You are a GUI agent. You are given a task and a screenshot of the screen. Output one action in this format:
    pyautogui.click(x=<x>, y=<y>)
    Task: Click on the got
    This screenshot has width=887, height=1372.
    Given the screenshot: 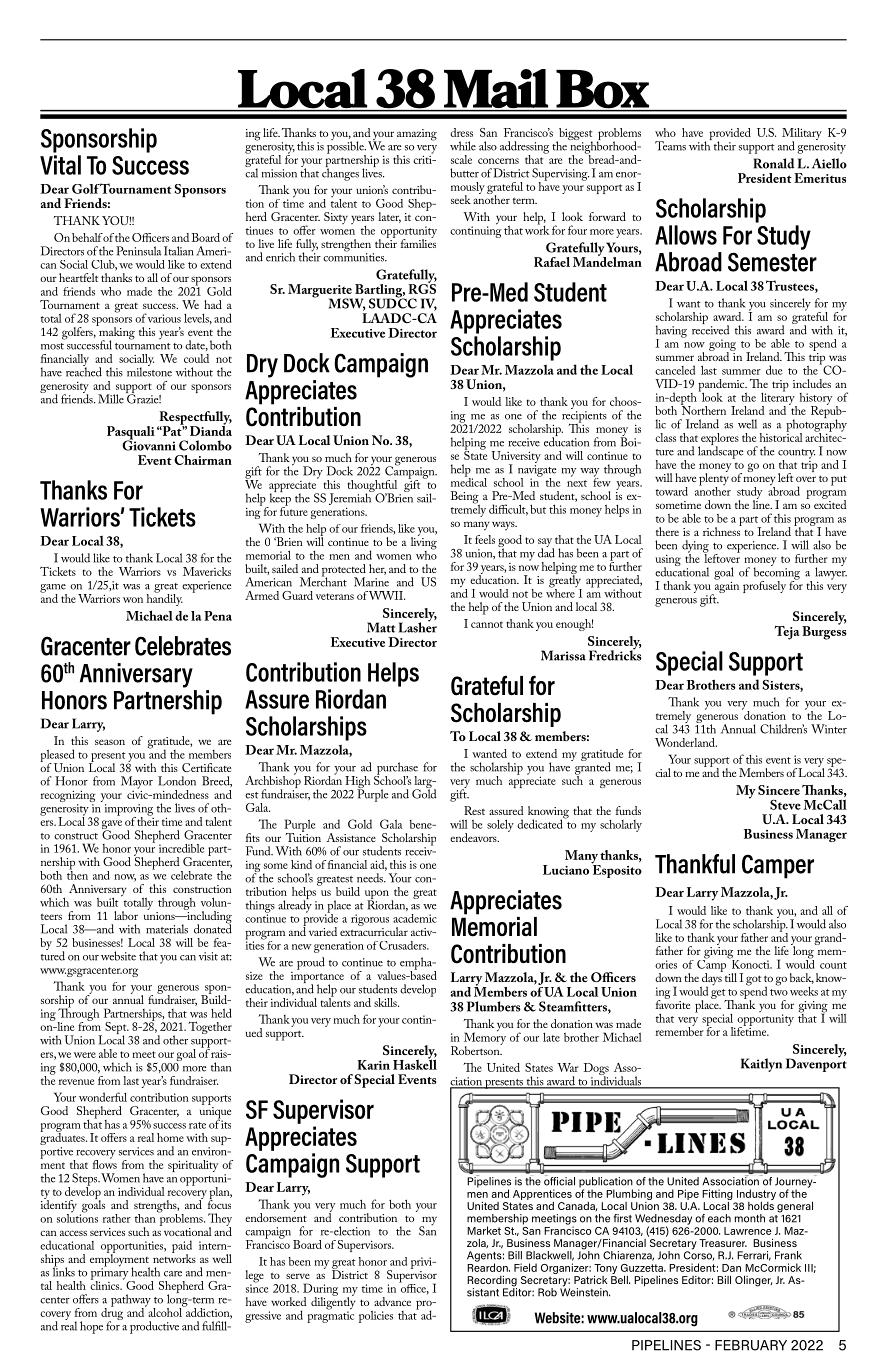 What is the action you would take?
    pyautogui.click(x=753, y=980)
